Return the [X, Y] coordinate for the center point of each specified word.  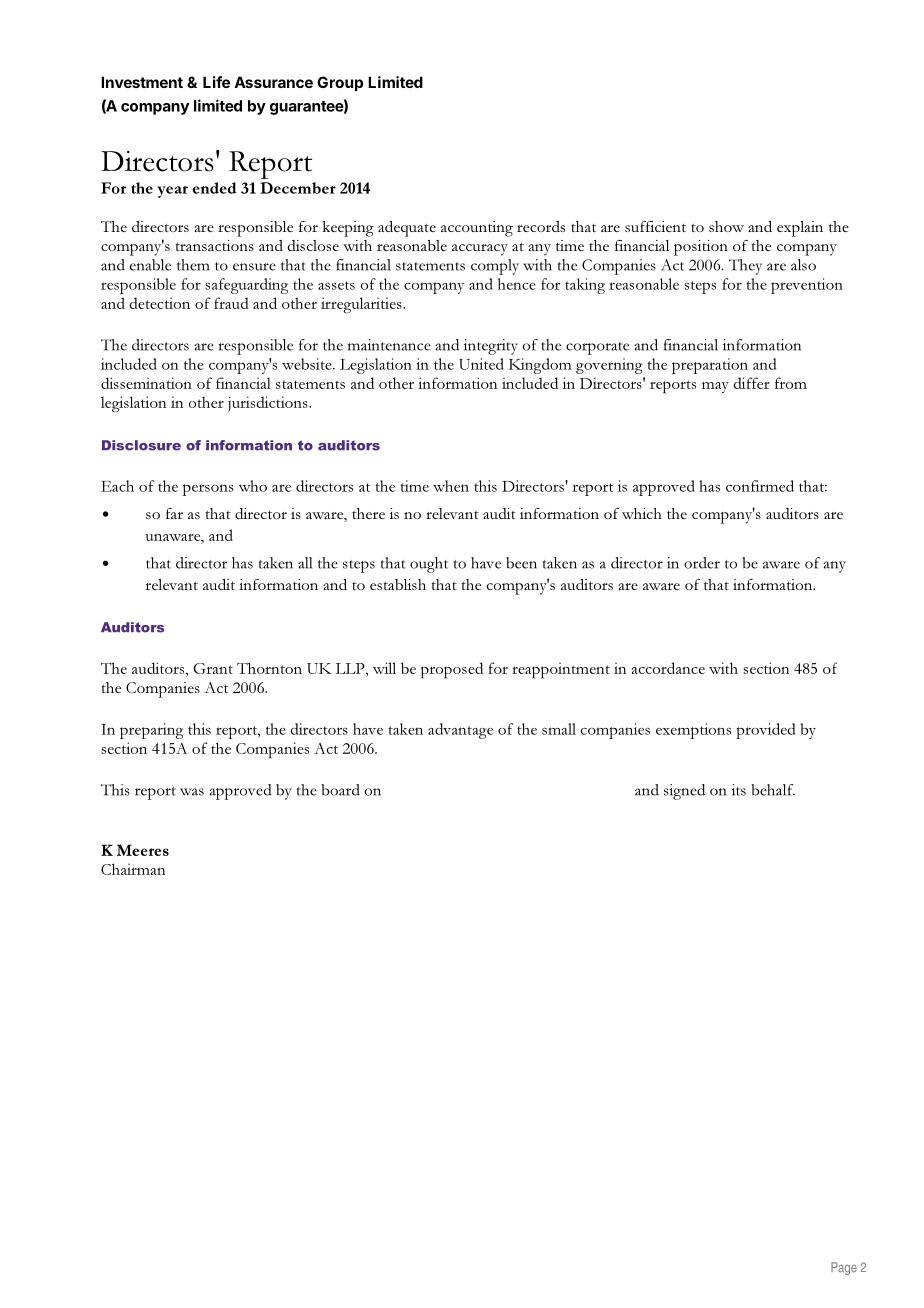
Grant [213, 668]
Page [844, 1268]
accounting [477, 229]
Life [216, 82]
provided [765, 731]
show [726, 226]
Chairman [133, 869]
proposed [452, 670]
